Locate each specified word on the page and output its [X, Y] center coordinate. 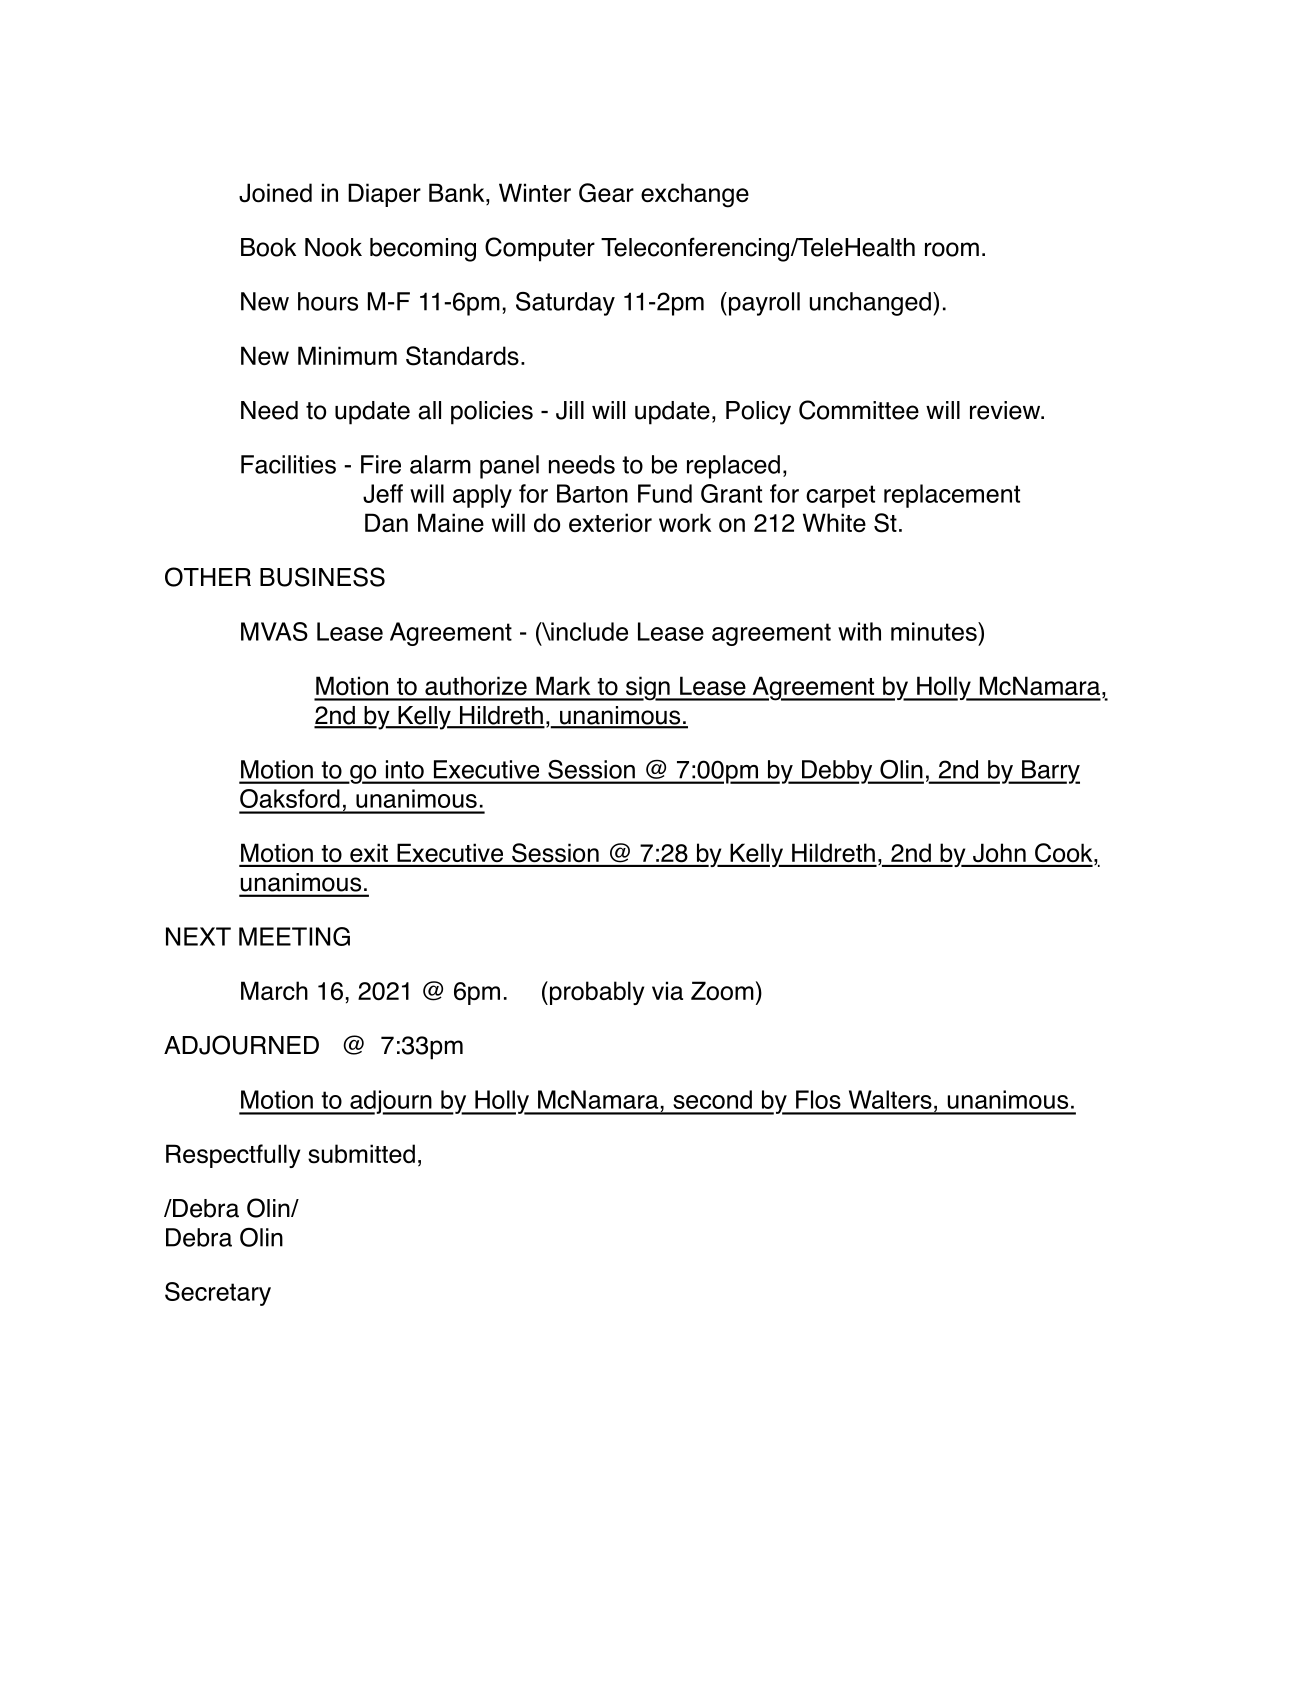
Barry [1050, 772]
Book [268, 247]
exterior [610, 523]
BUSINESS [322, 577]
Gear [606, 193]
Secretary [218, 1294]
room [952, 249]
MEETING [294, 936]
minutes [935, 631]
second [712, 1099]
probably [597, 993]
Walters [890, 1099]
